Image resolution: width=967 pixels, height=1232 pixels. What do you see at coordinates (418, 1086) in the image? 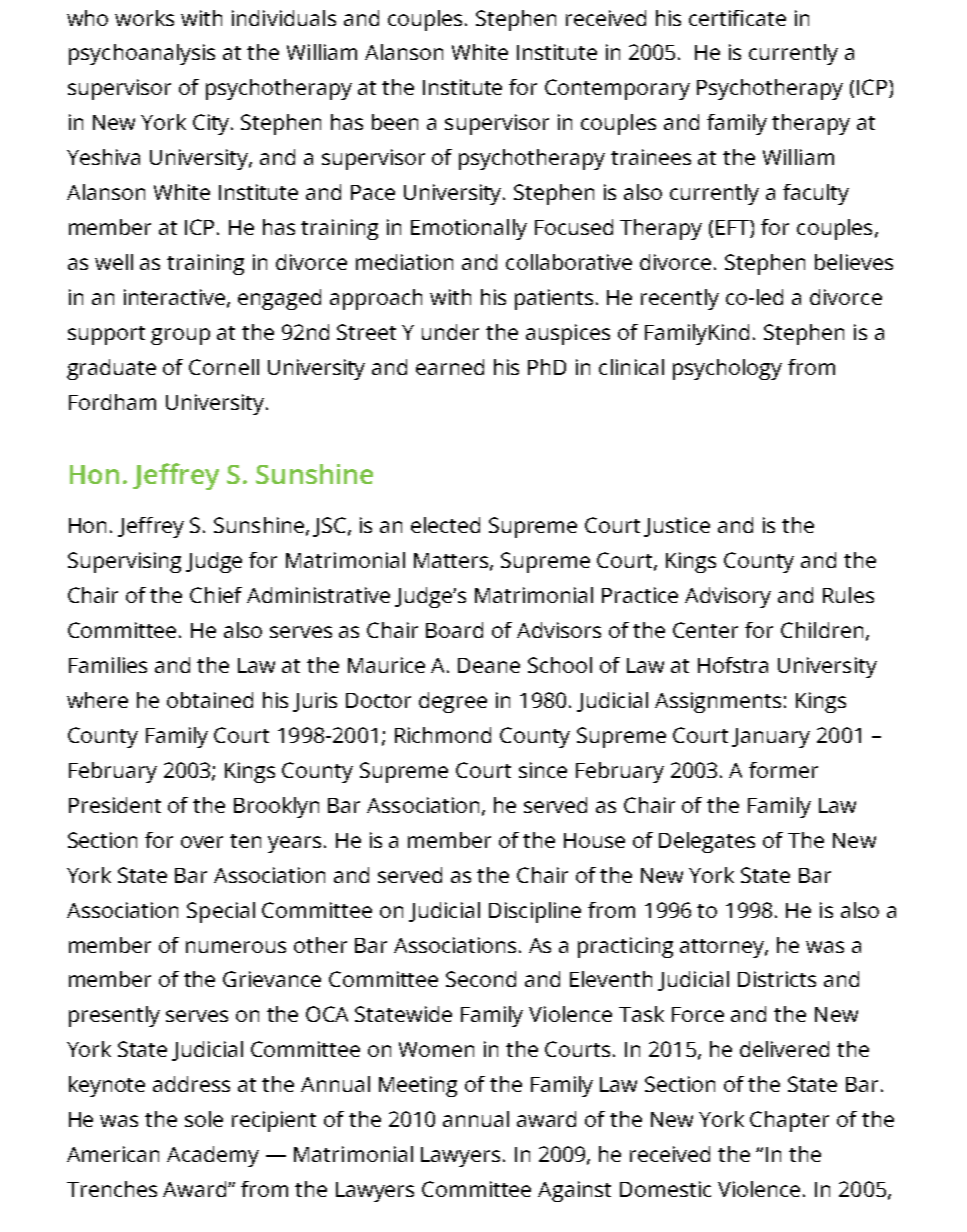
I see `Meeting` at bounding box center [418, 1086].
